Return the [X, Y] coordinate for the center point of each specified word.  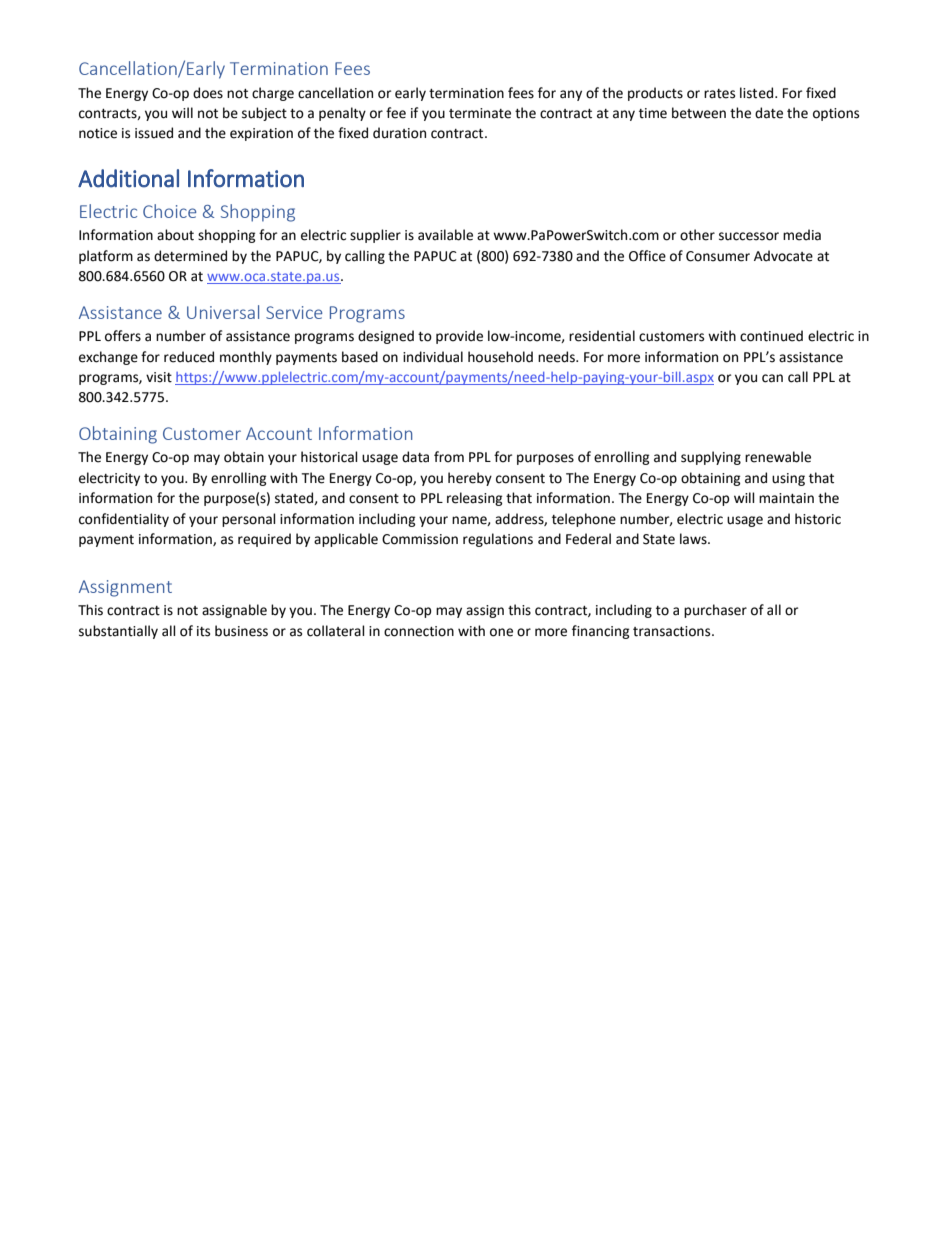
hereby [470, 479]
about [175, 235]
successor [749, 236]
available [445, 235]
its [203, 631]
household [500, 357]
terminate [480, 113]
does [208, 93]
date [769, 113]
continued [771, 336]
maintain [786, 498]
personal [249, 520]
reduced [189, 357]
